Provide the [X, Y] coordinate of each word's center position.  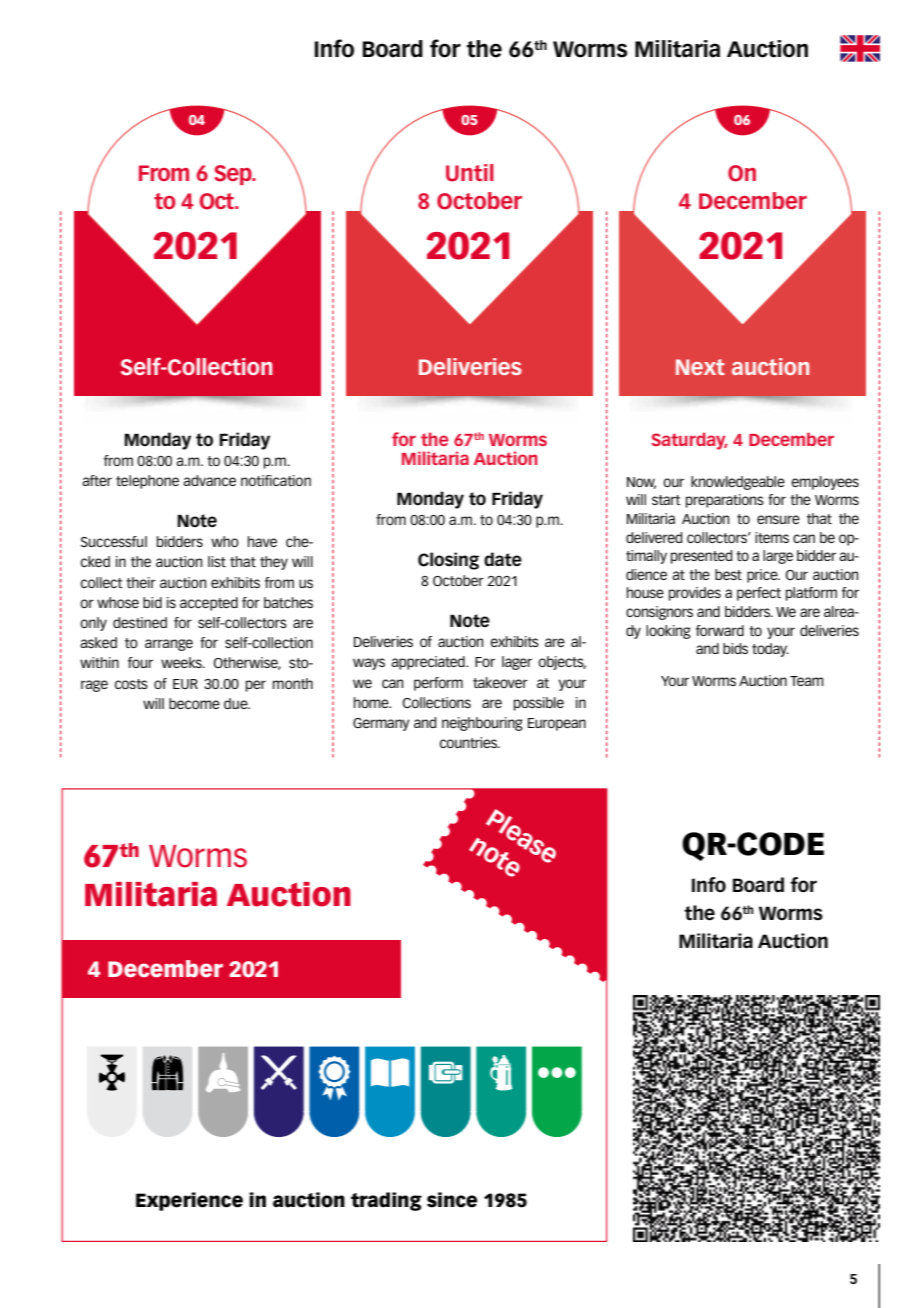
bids [735, 648]
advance [209, 480]
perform [438, 684]
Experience [189, 1201]
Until [470, 173]
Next [700, 367]
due [237, 703]
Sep [234, 175]
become [194, 703]
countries [470, 742]
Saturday [690, 441]
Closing [448, 561]
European [557, 724]
